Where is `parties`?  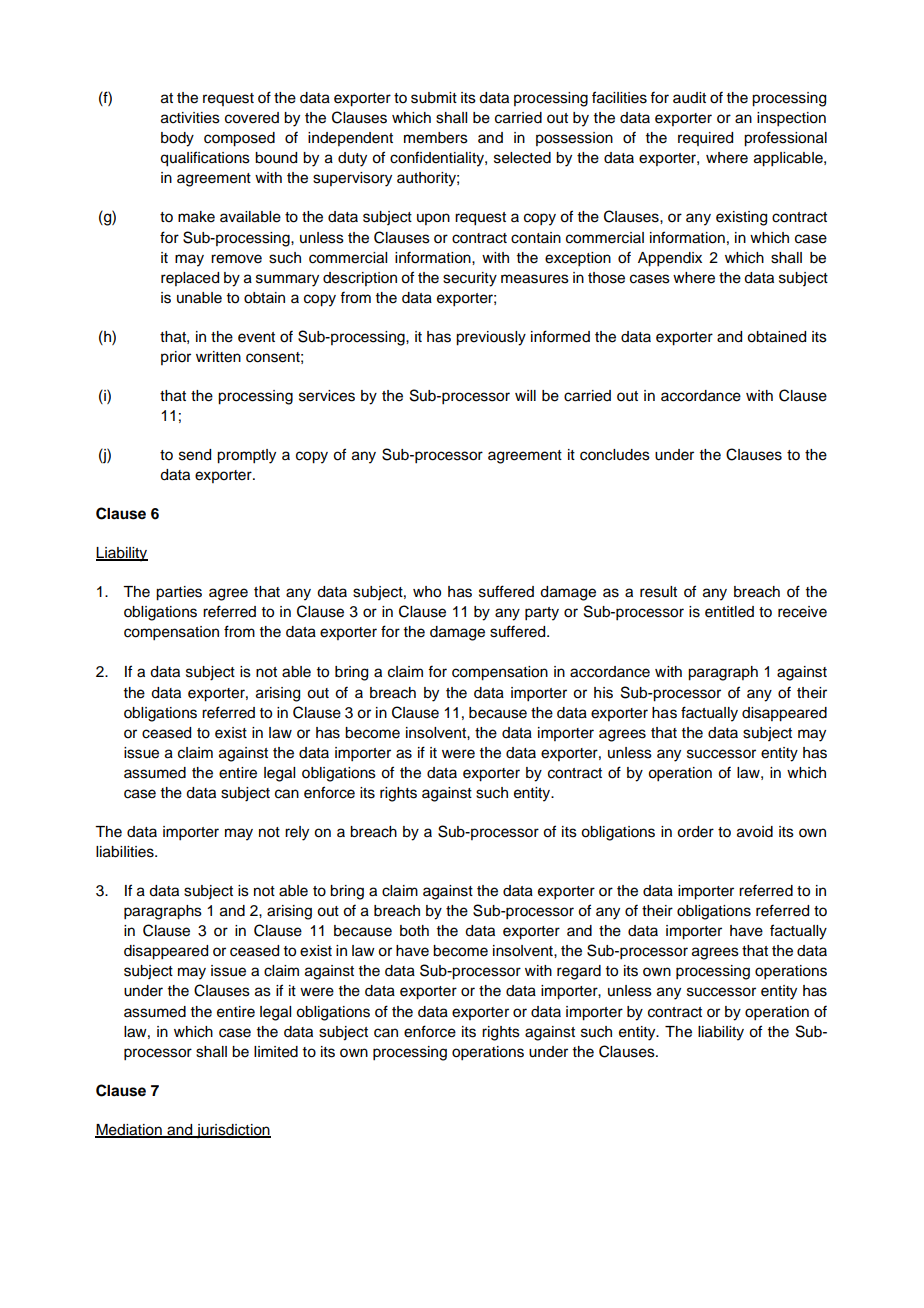 parties is located at coordinates (179, 593).
